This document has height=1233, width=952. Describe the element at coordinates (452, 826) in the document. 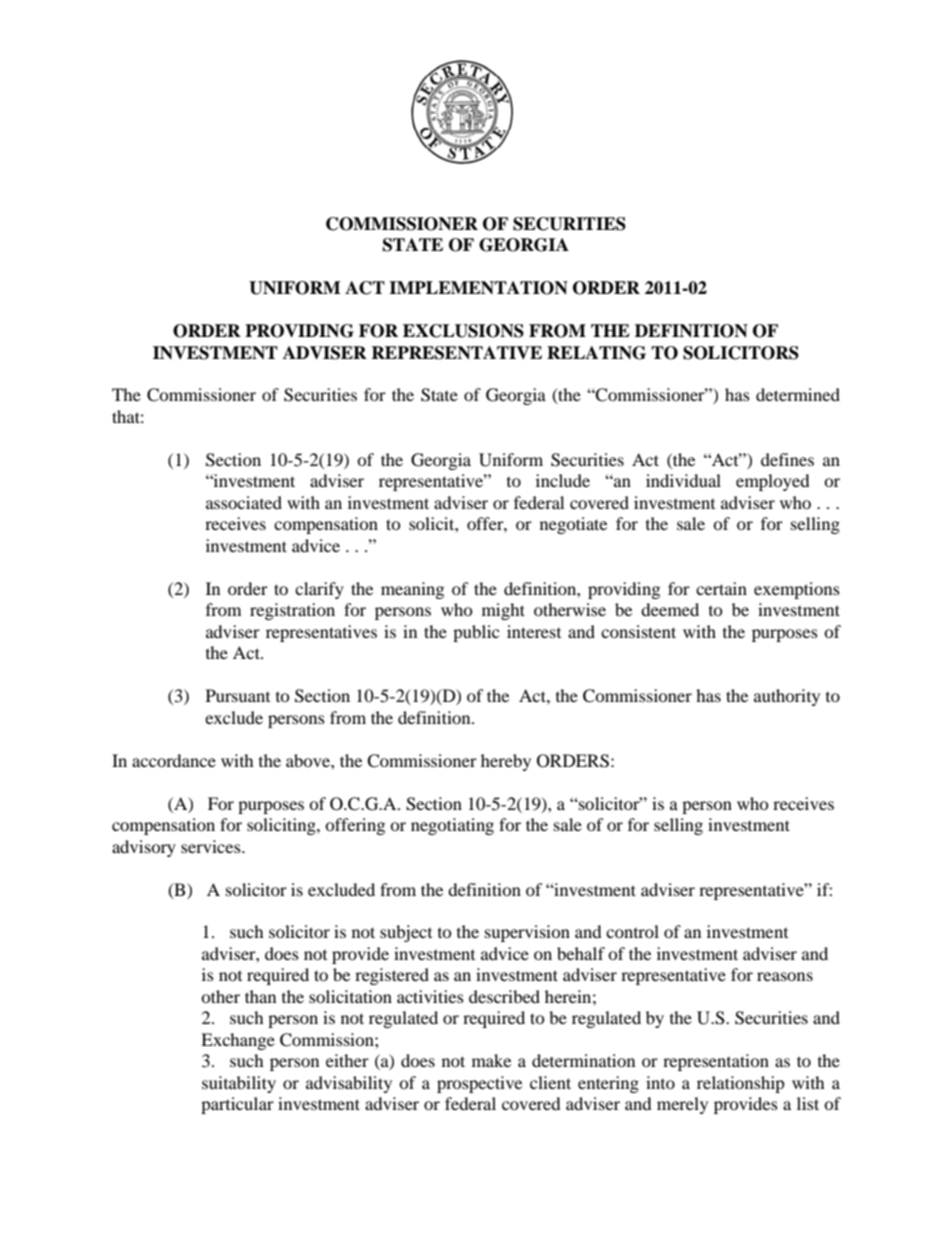

I see `negotiating` at that location.
